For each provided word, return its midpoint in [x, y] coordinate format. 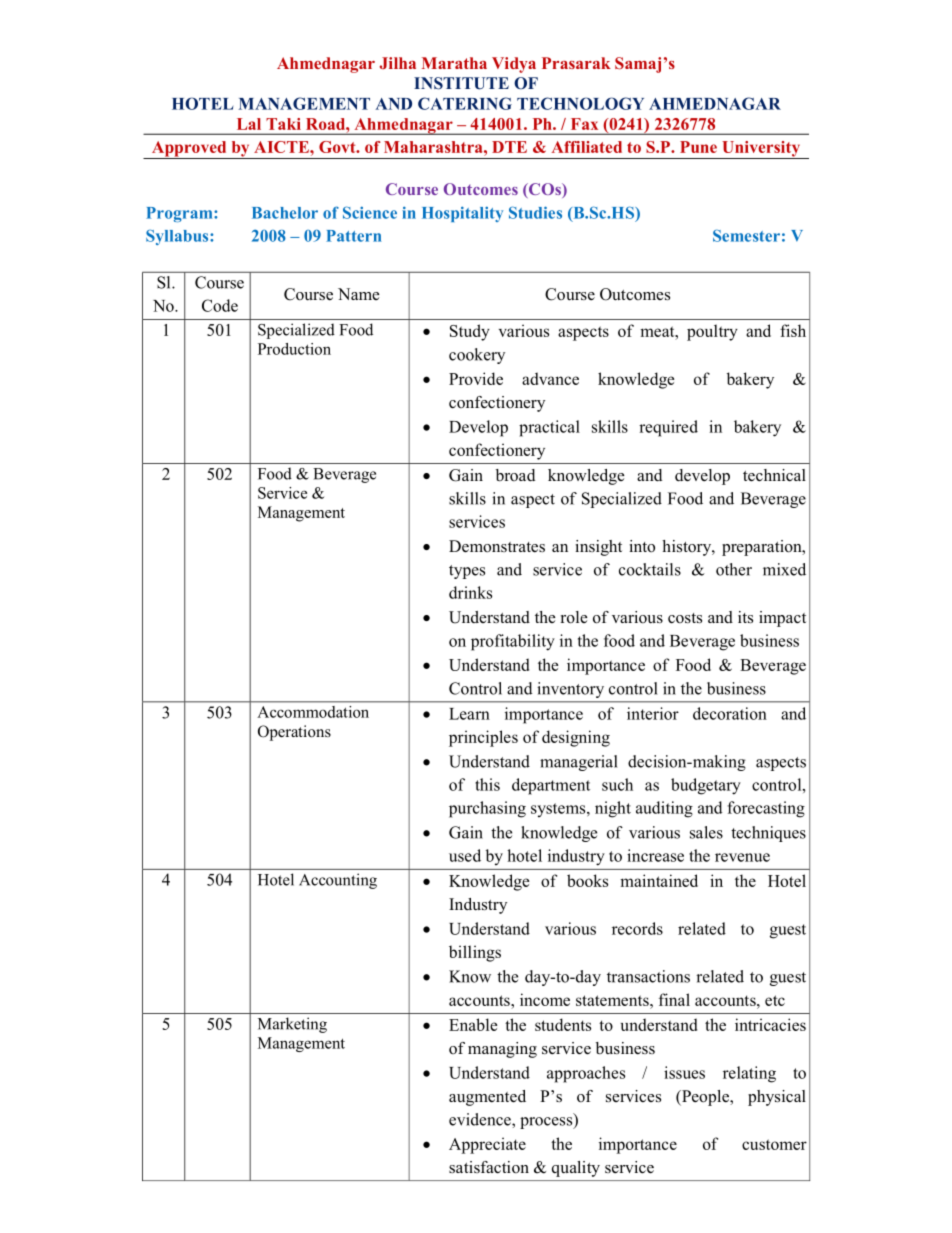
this [487, 784]
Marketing [292, 1025]
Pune [698, 147]
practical [549, 428]
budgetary [706, 786]
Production [294, 349]
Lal [249, 124]
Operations [294, 733]
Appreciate [487, 1145]
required [668, 428]
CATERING [465, 103]
